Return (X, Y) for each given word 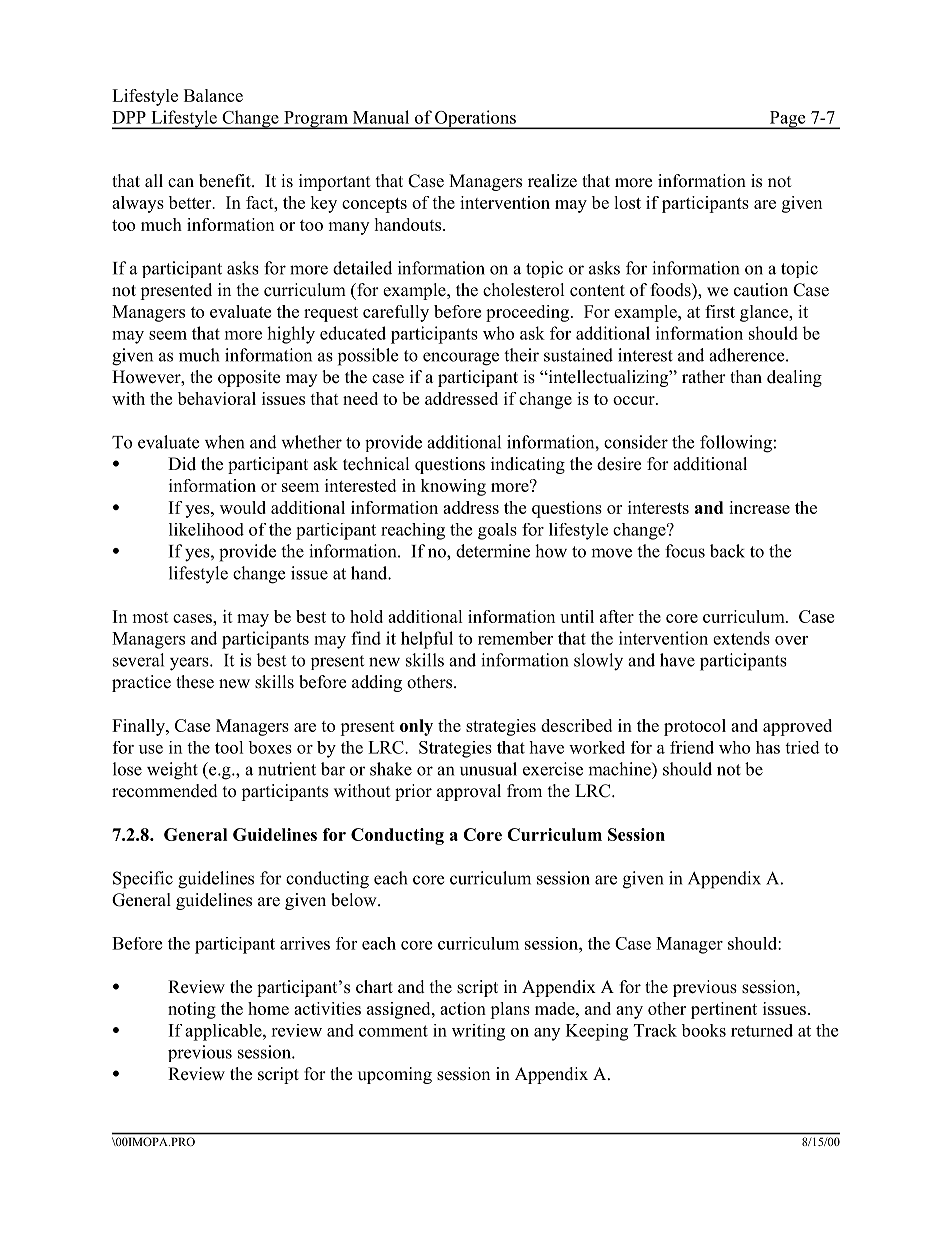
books (703, 1030)
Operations (475, 119)
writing (478, 1032)
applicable (224, 1032)
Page (787, 120)
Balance (213, 95)
